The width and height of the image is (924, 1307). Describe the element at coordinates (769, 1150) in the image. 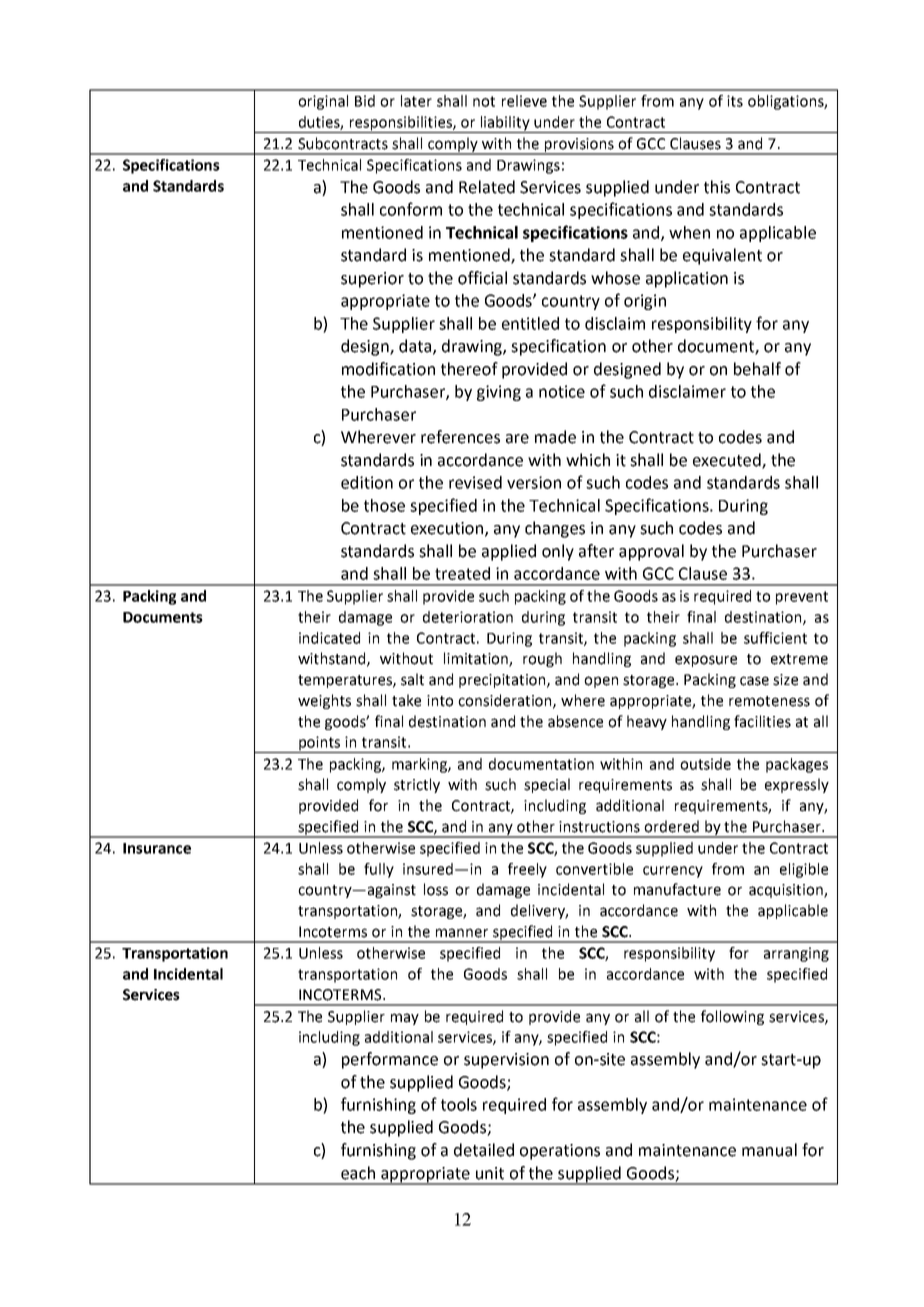

I see `manual` at that location.
